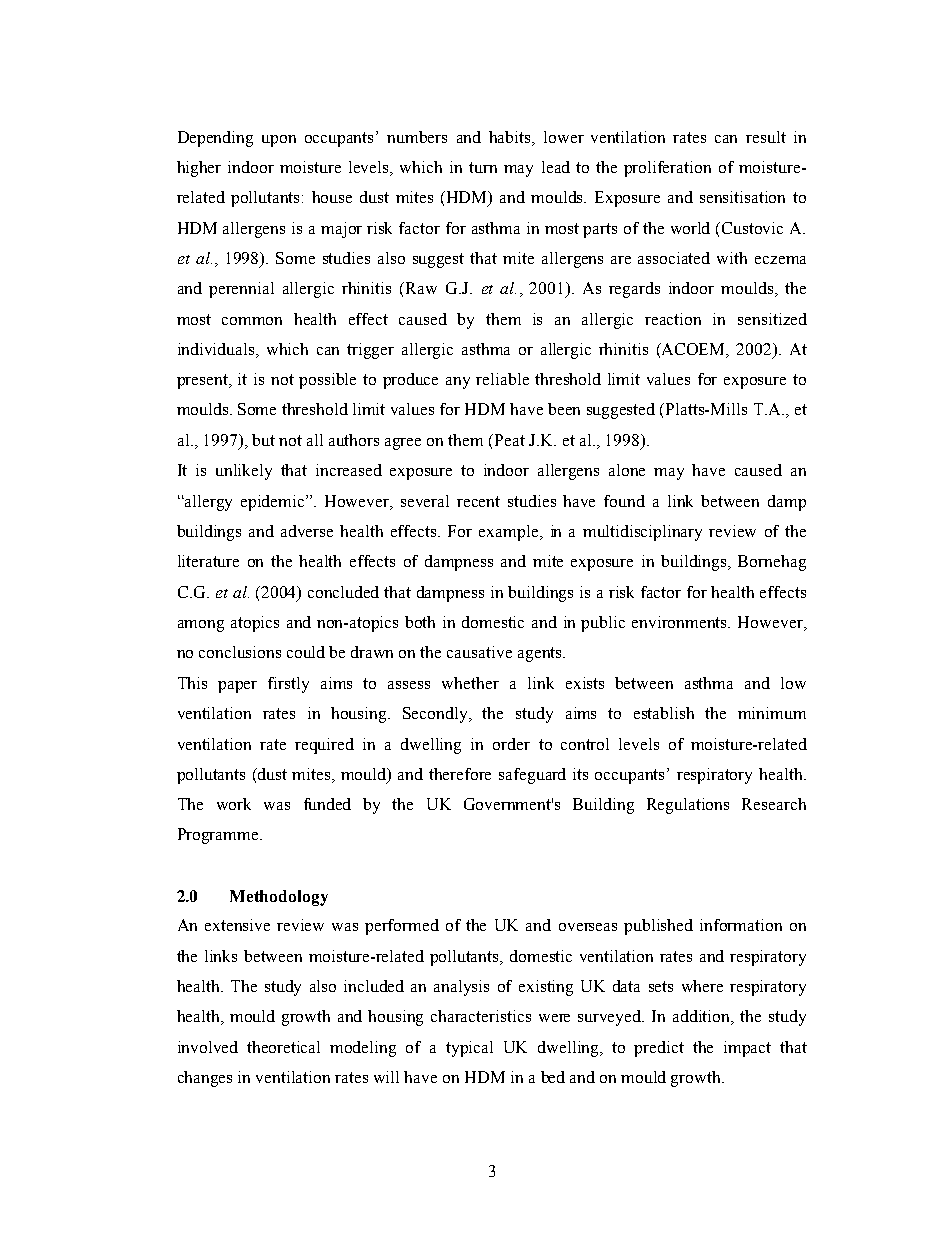  What do you see at coordinates (502, 379) in the screenshot?
I see `reliable` at bounding box center [502, 379].
